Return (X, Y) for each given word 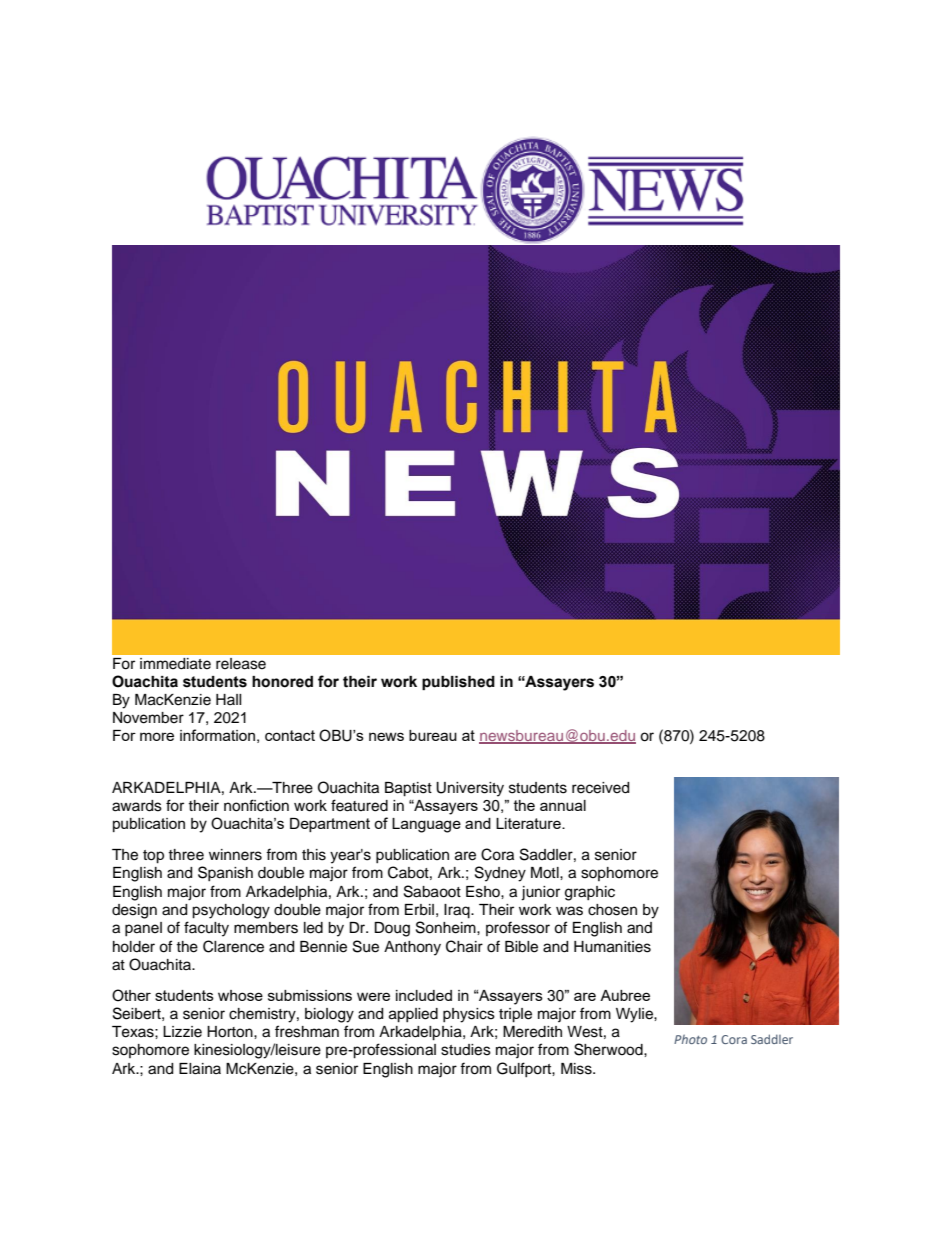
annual (563, 805)
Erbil (419, 910)
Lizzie (182, 1032)
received (600, 788)
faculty (206, 929)
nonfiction (256, 805)
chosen (612, 910)
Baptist (408, 789)
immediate (175, 664)
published (458, 683)
